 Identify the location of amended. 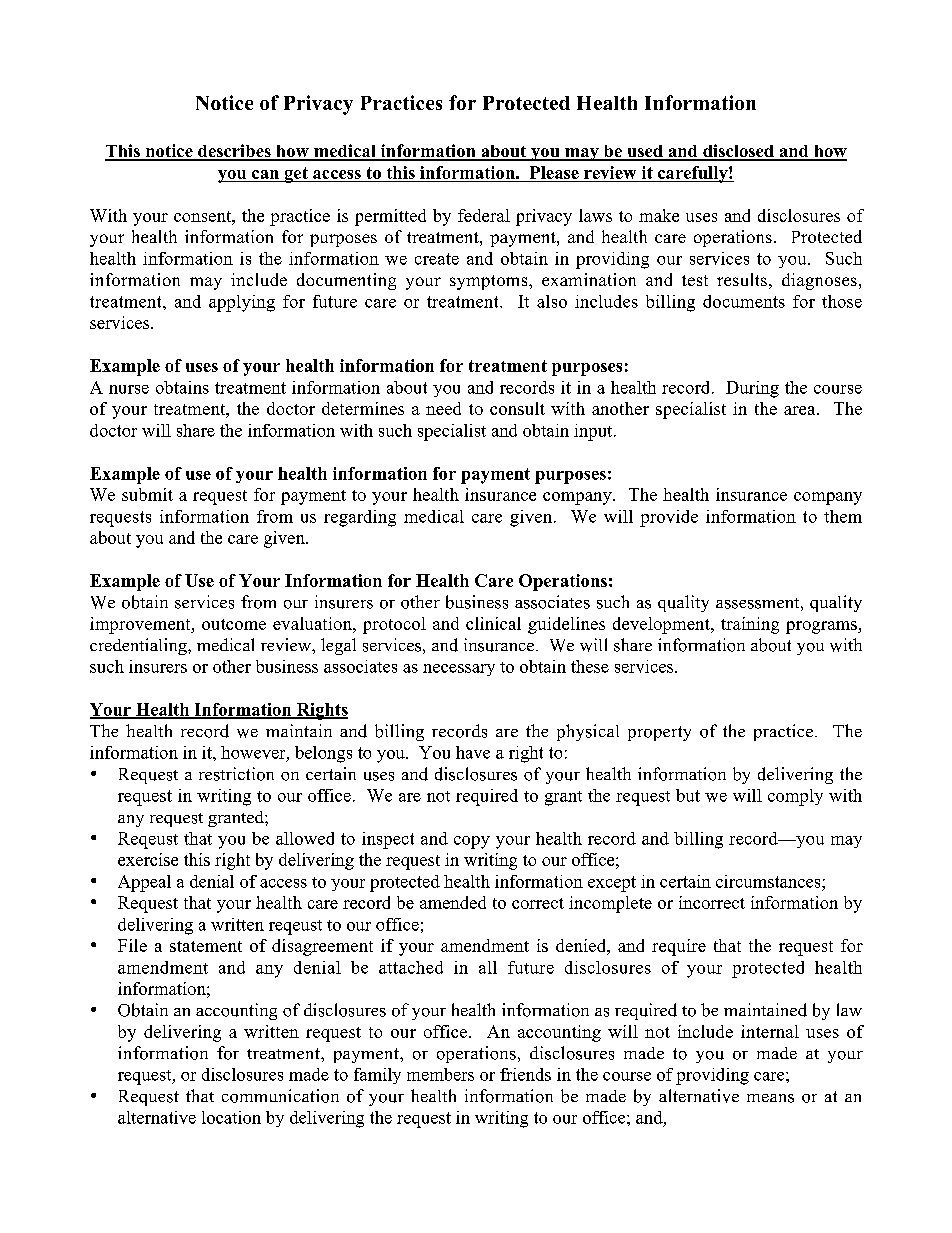
(453, 902).
